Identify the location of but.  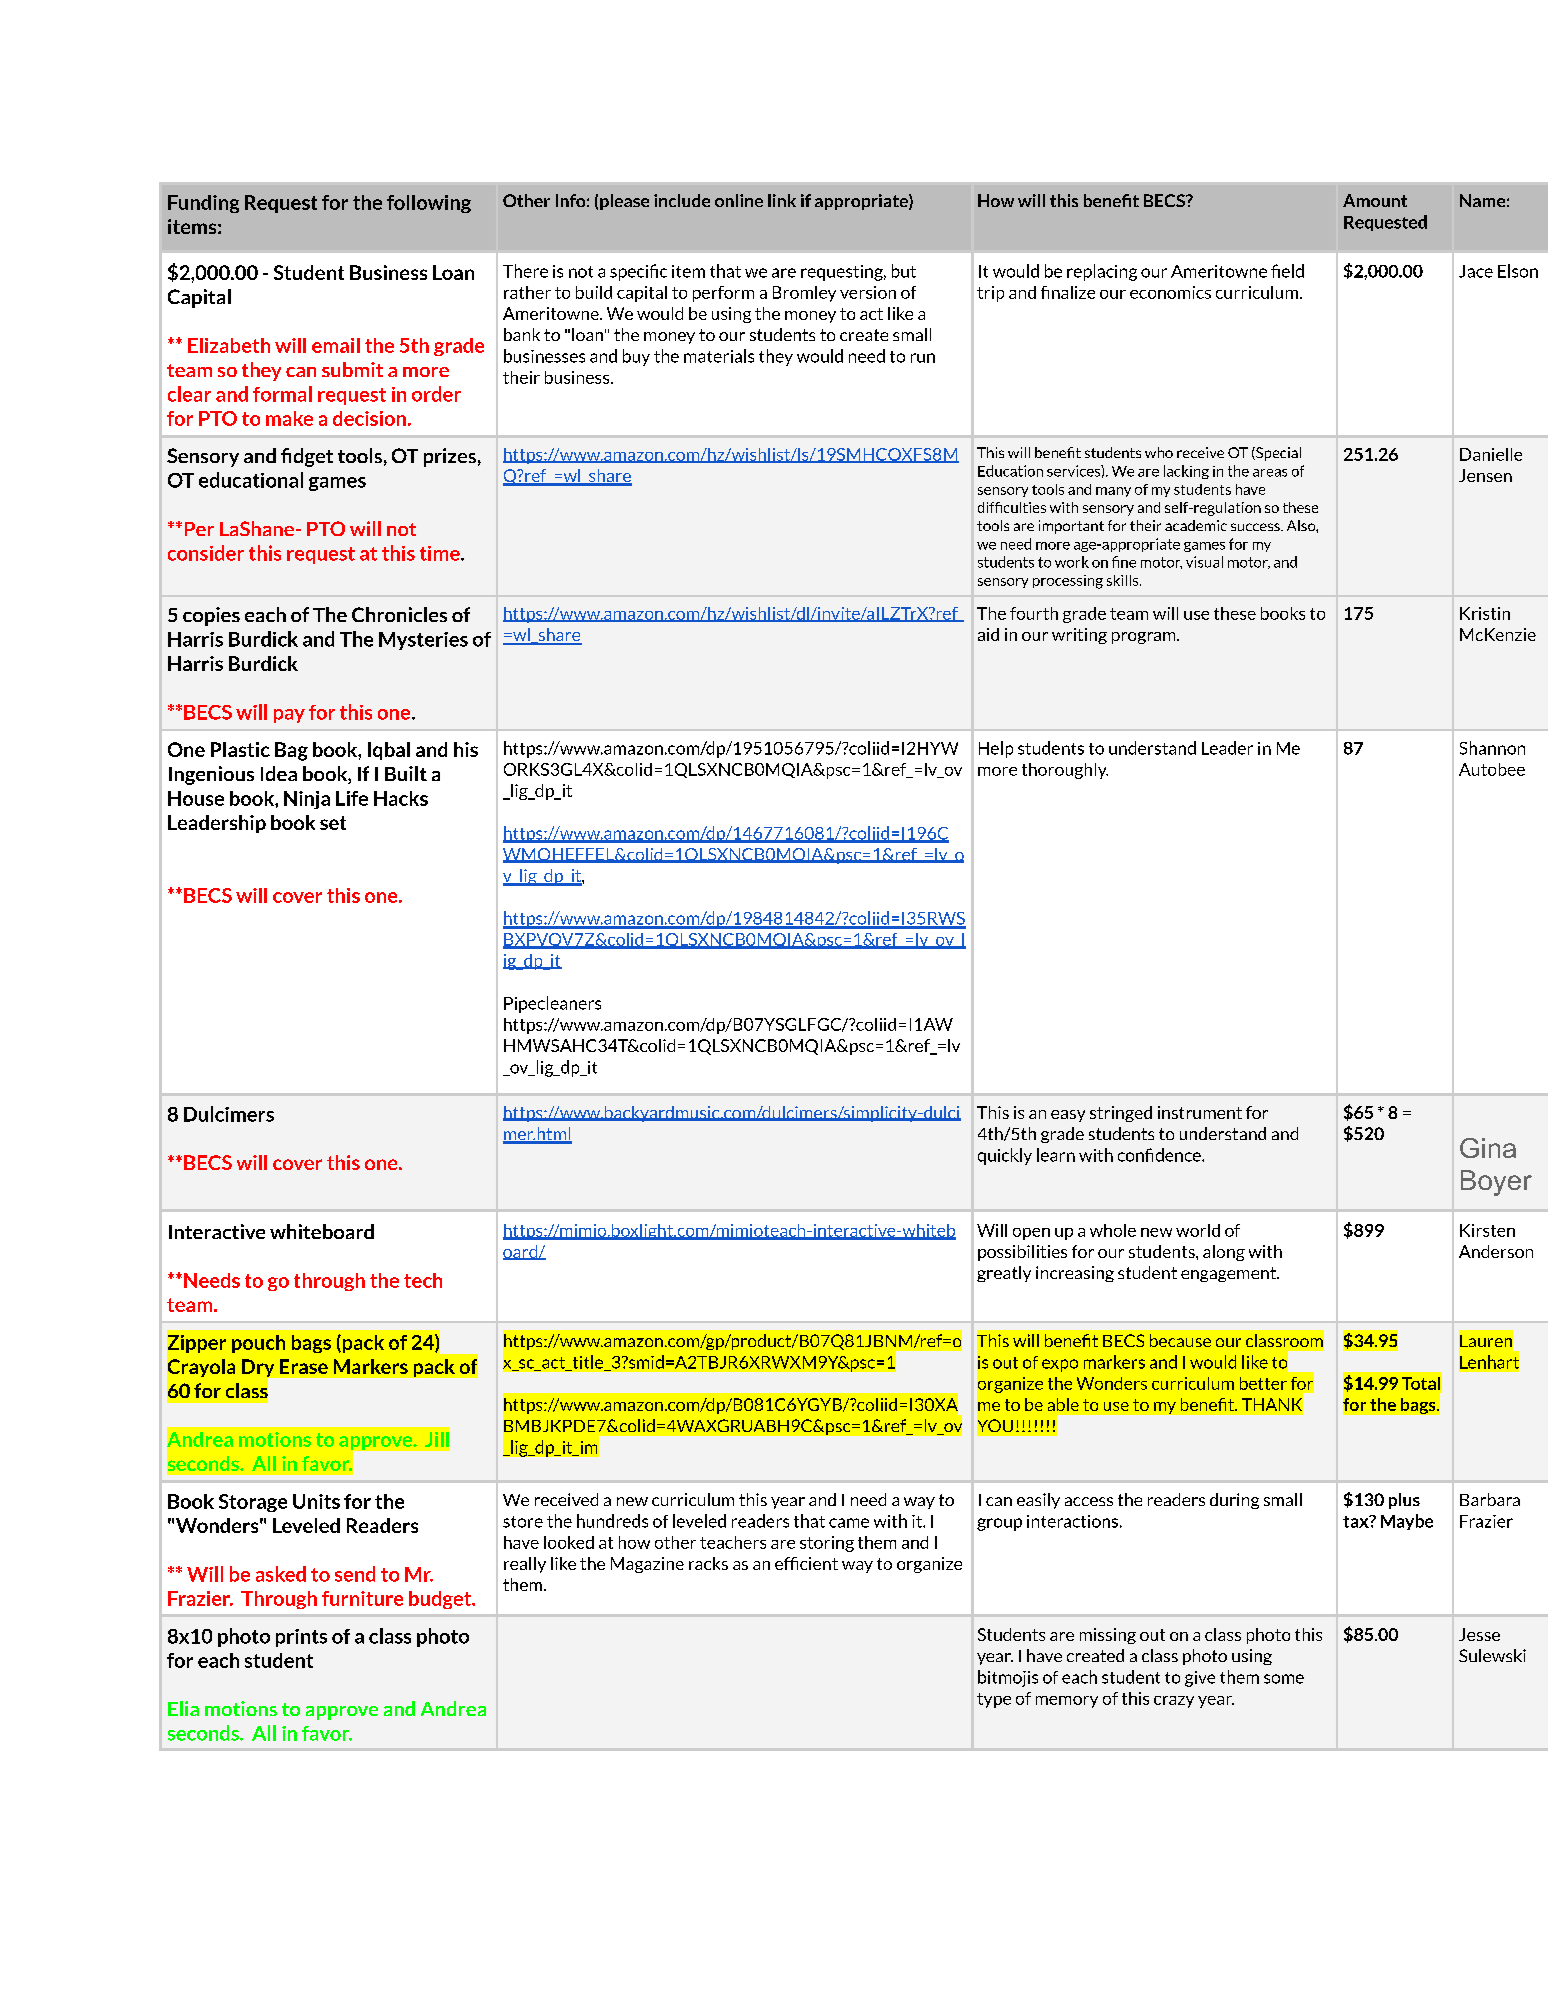
(904, 271).
